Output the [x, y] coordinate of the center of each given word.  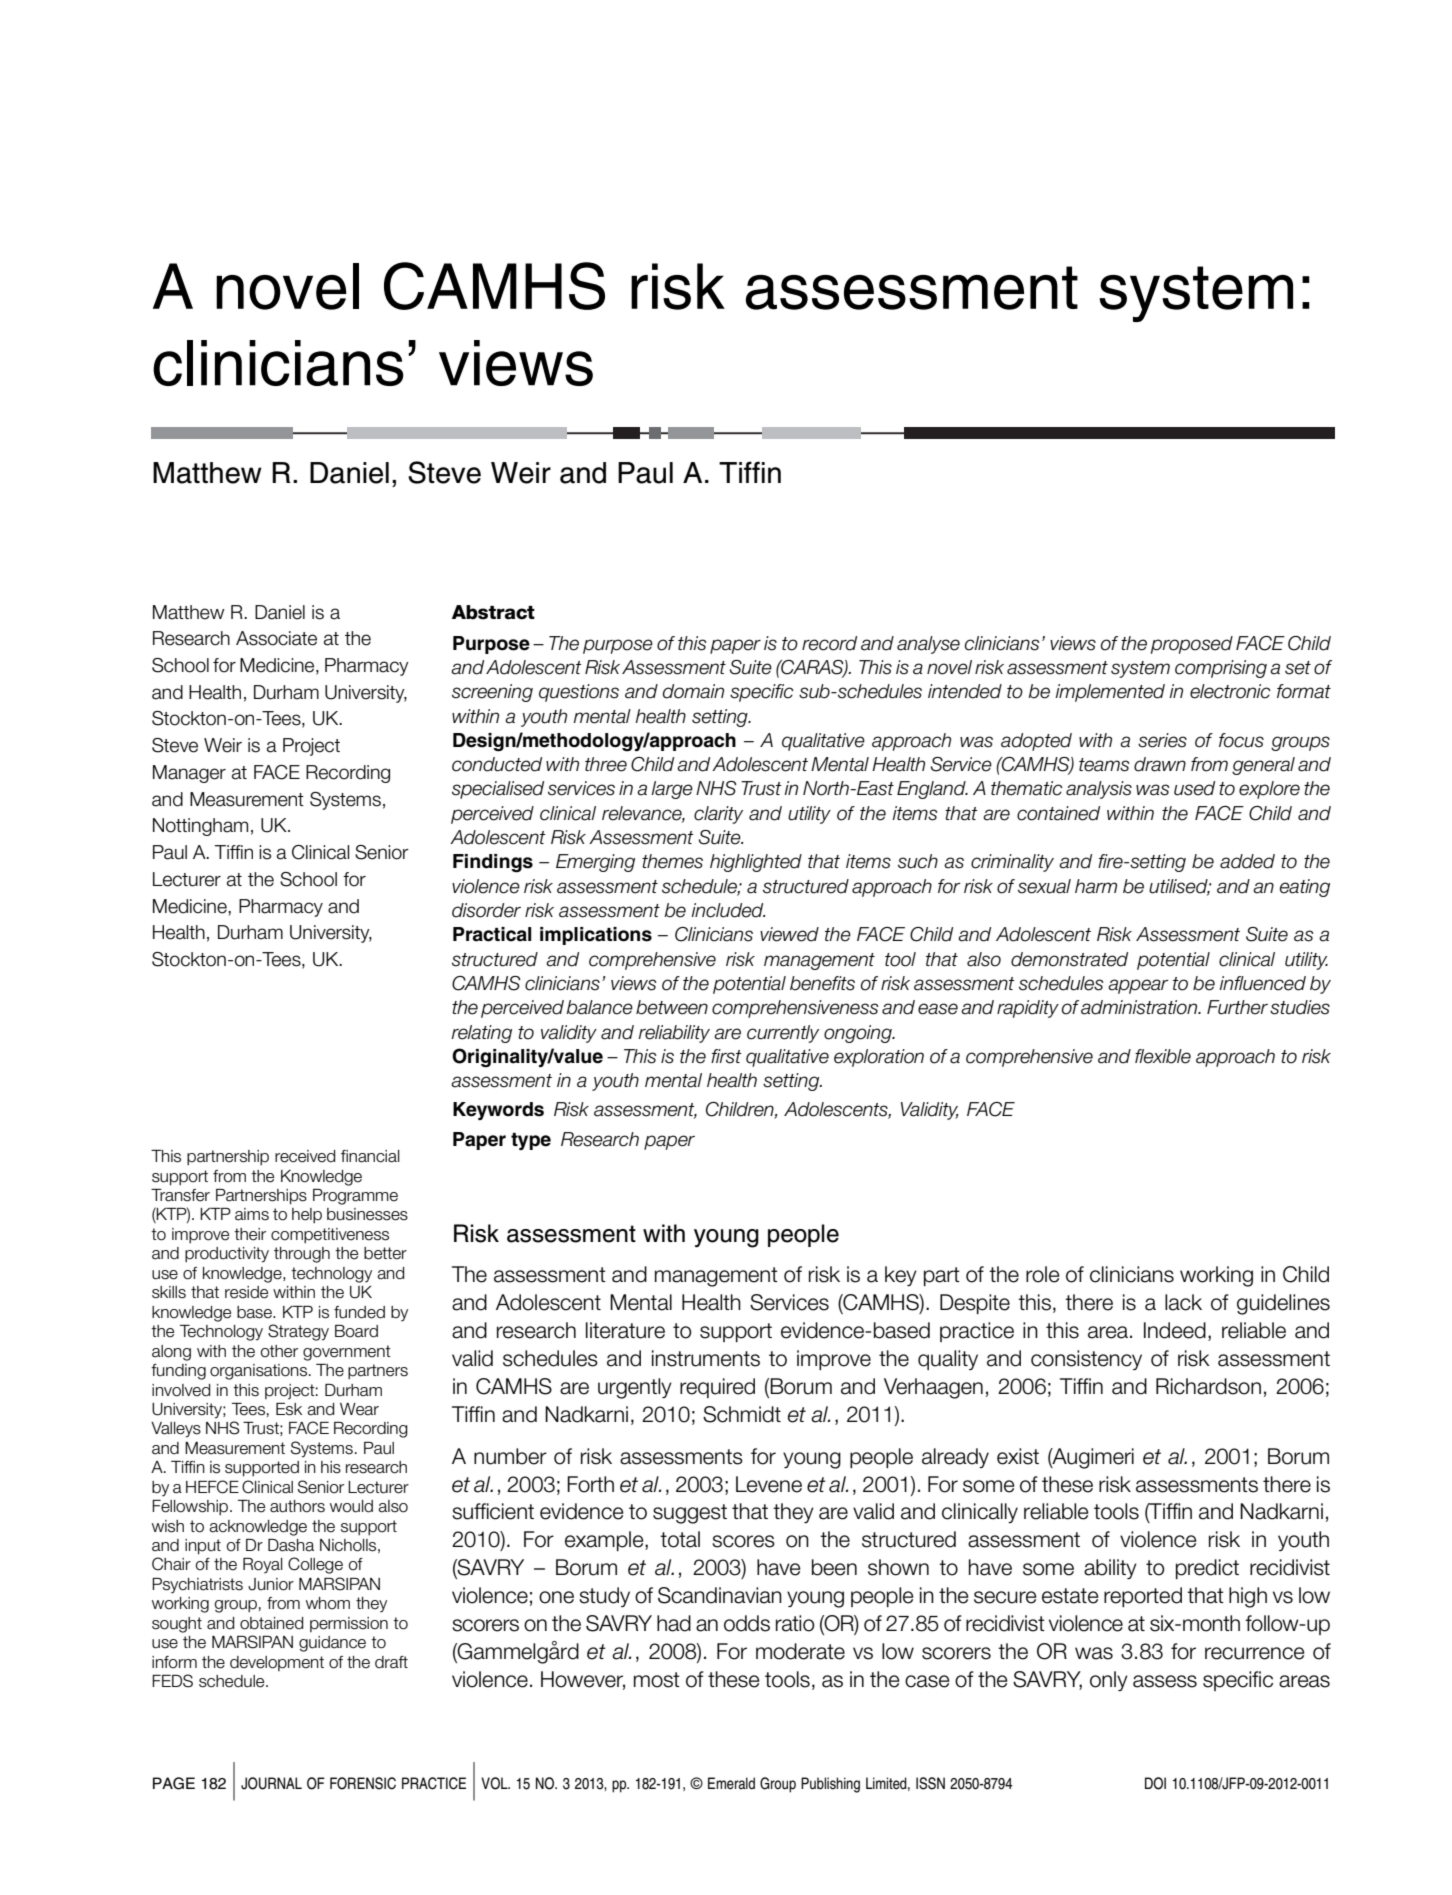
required [717, 1388]
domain [693, 691]
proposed [1192, 645]
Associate [276, 638]
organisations [260, 1372]
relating [481, 1034]
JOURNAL [271, 1783]
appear [1138, 986]
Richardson [1208, 1386]
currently [783, 1034]
